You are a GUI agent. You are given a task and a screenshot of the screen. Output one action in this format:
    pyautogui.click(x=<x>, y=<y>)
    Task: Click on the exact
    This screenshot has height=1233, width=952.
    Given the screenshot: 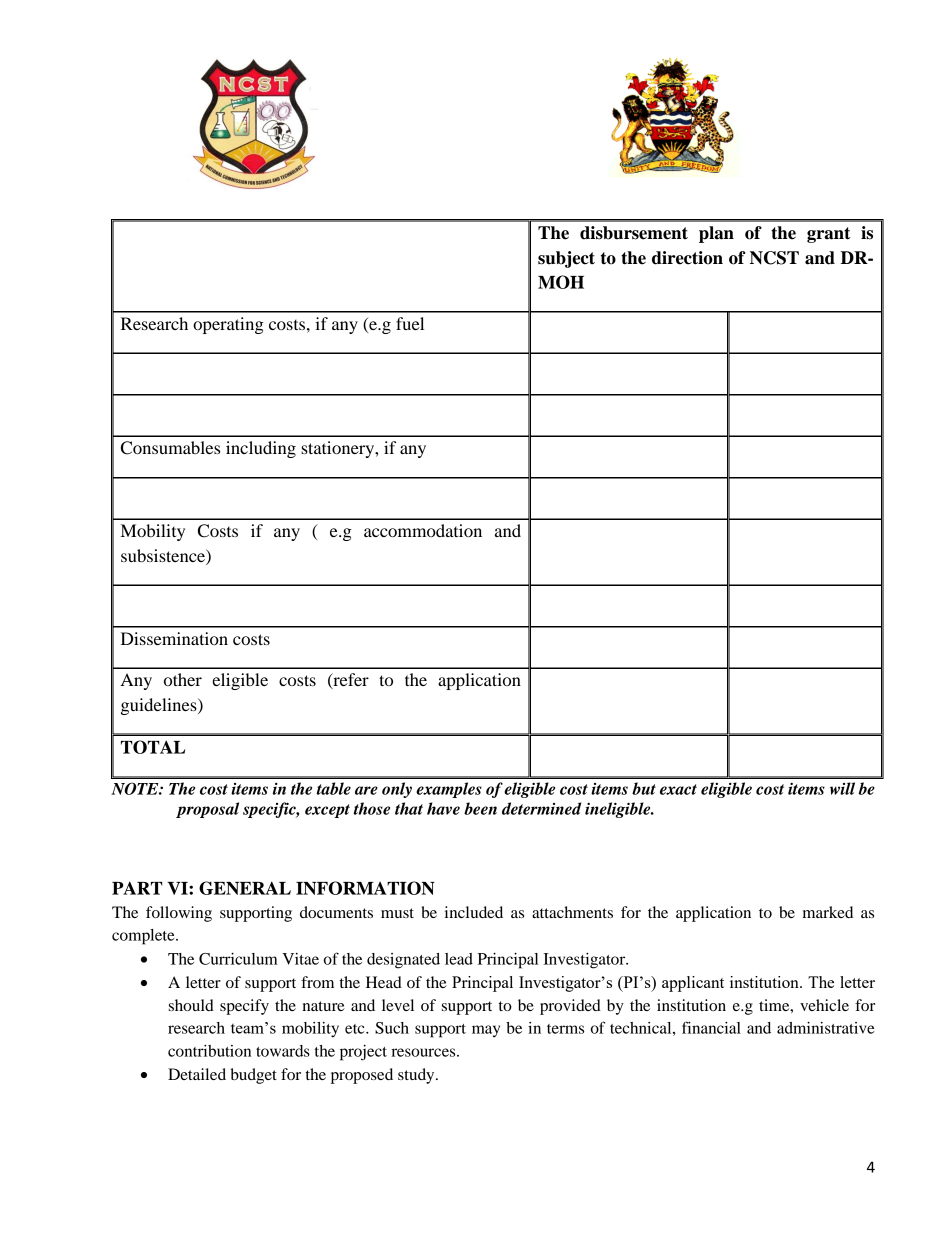 What is the action you would take?
    pyautogui.click(x=678, y=789)
